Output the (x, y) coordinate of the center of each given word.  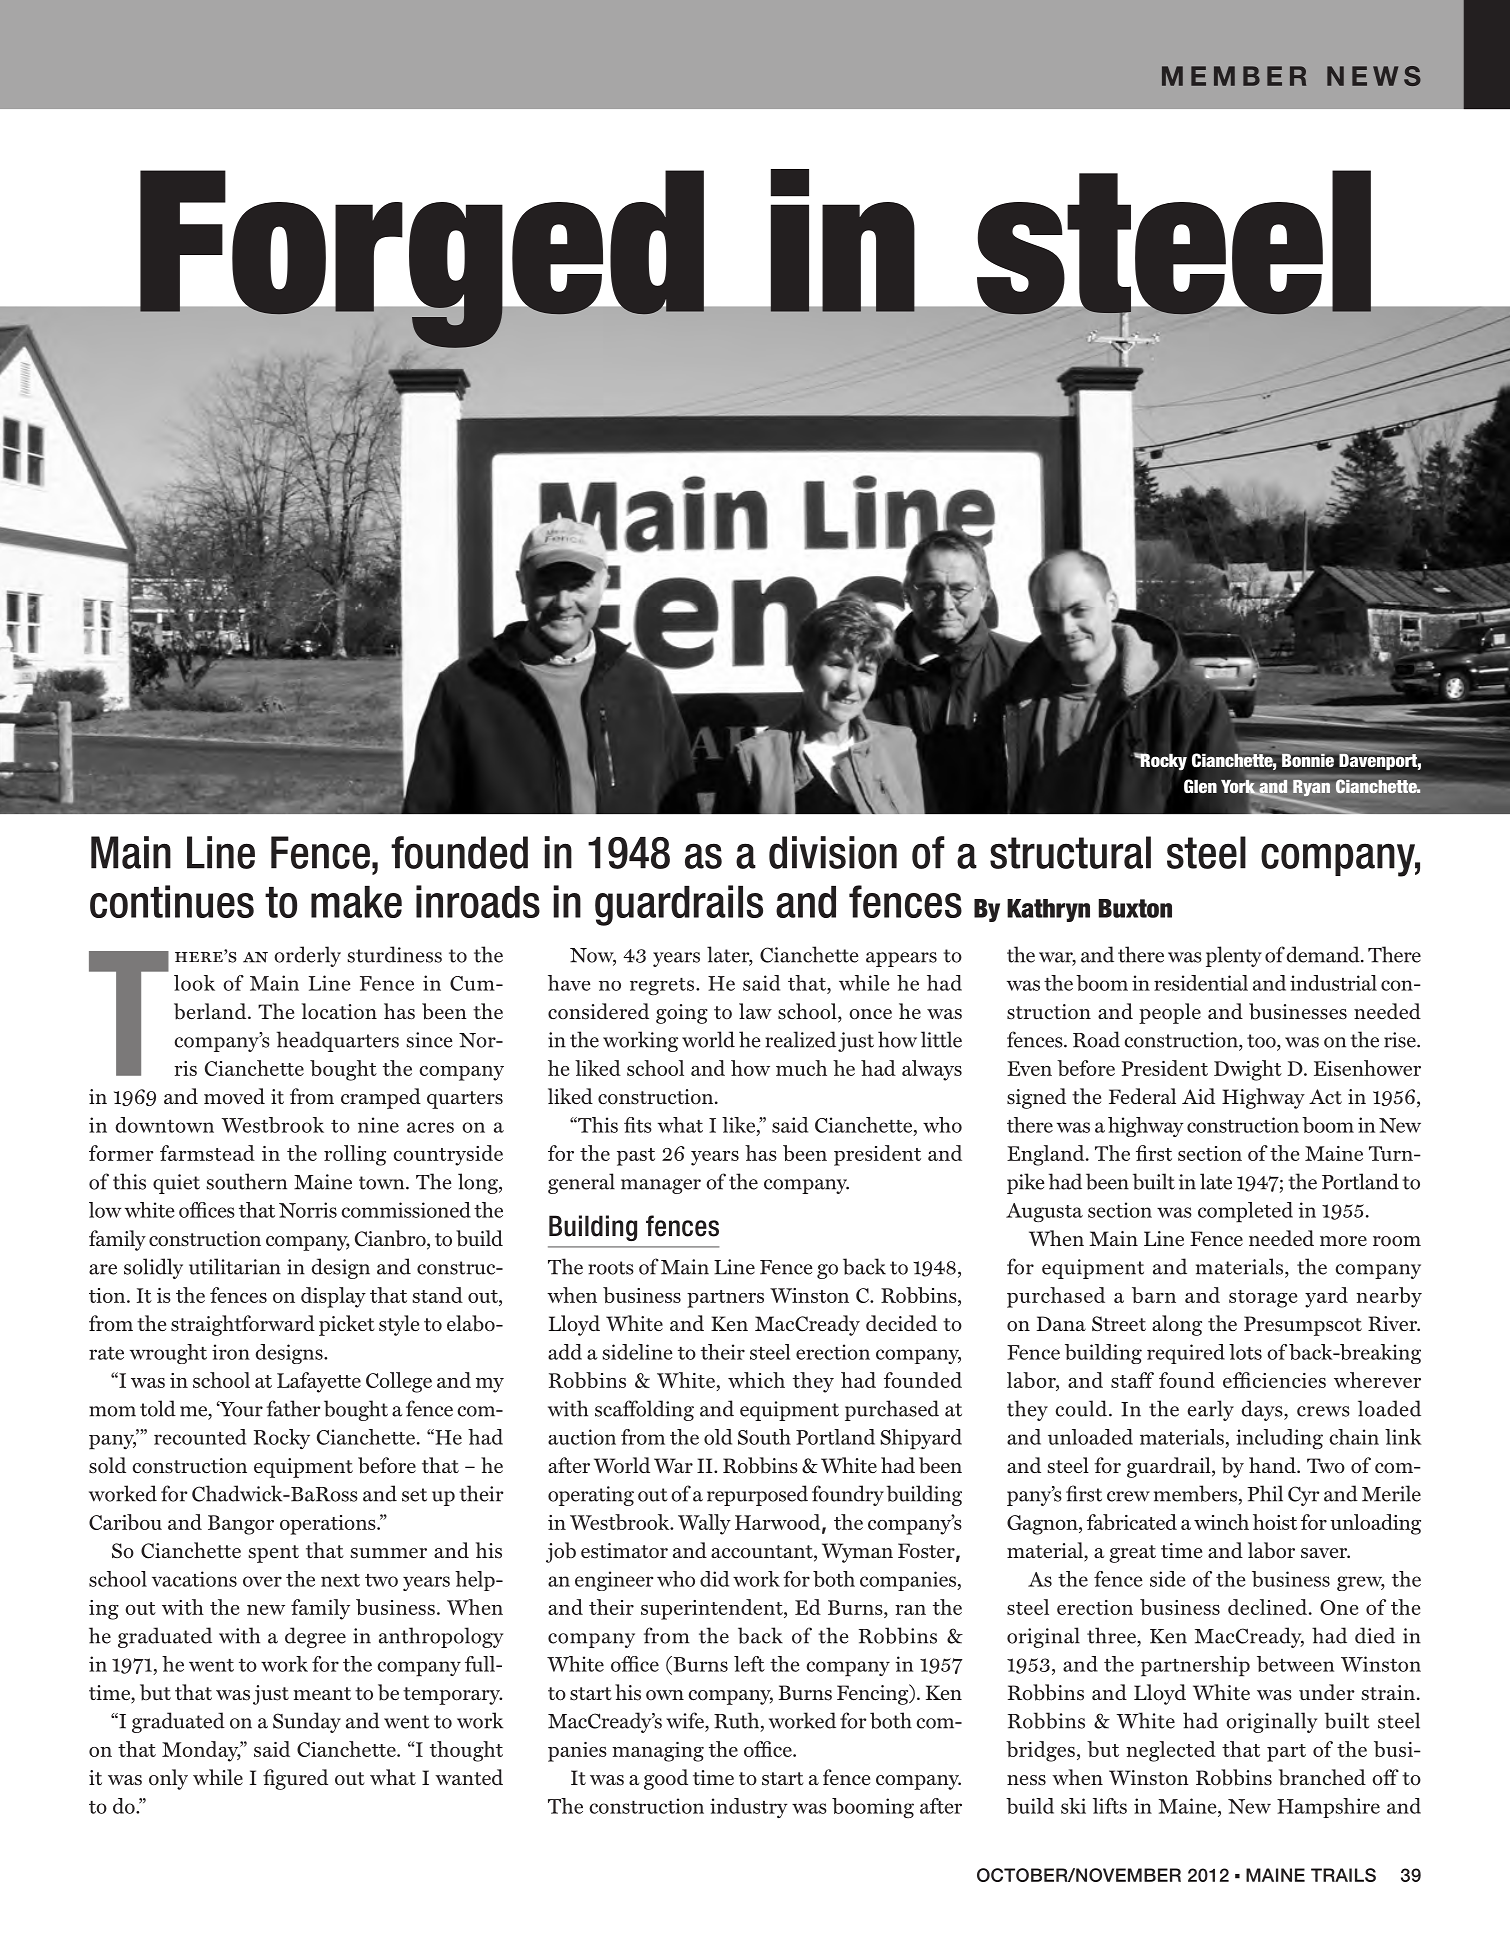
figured (295, 1779)
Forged (422, 260)
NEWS (1374, 76)
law (755, 1011)
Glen (1200, 786)
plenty (1234, 956)
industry (749, 1808)
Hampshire (1328, 1808)
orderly (307, 956)
